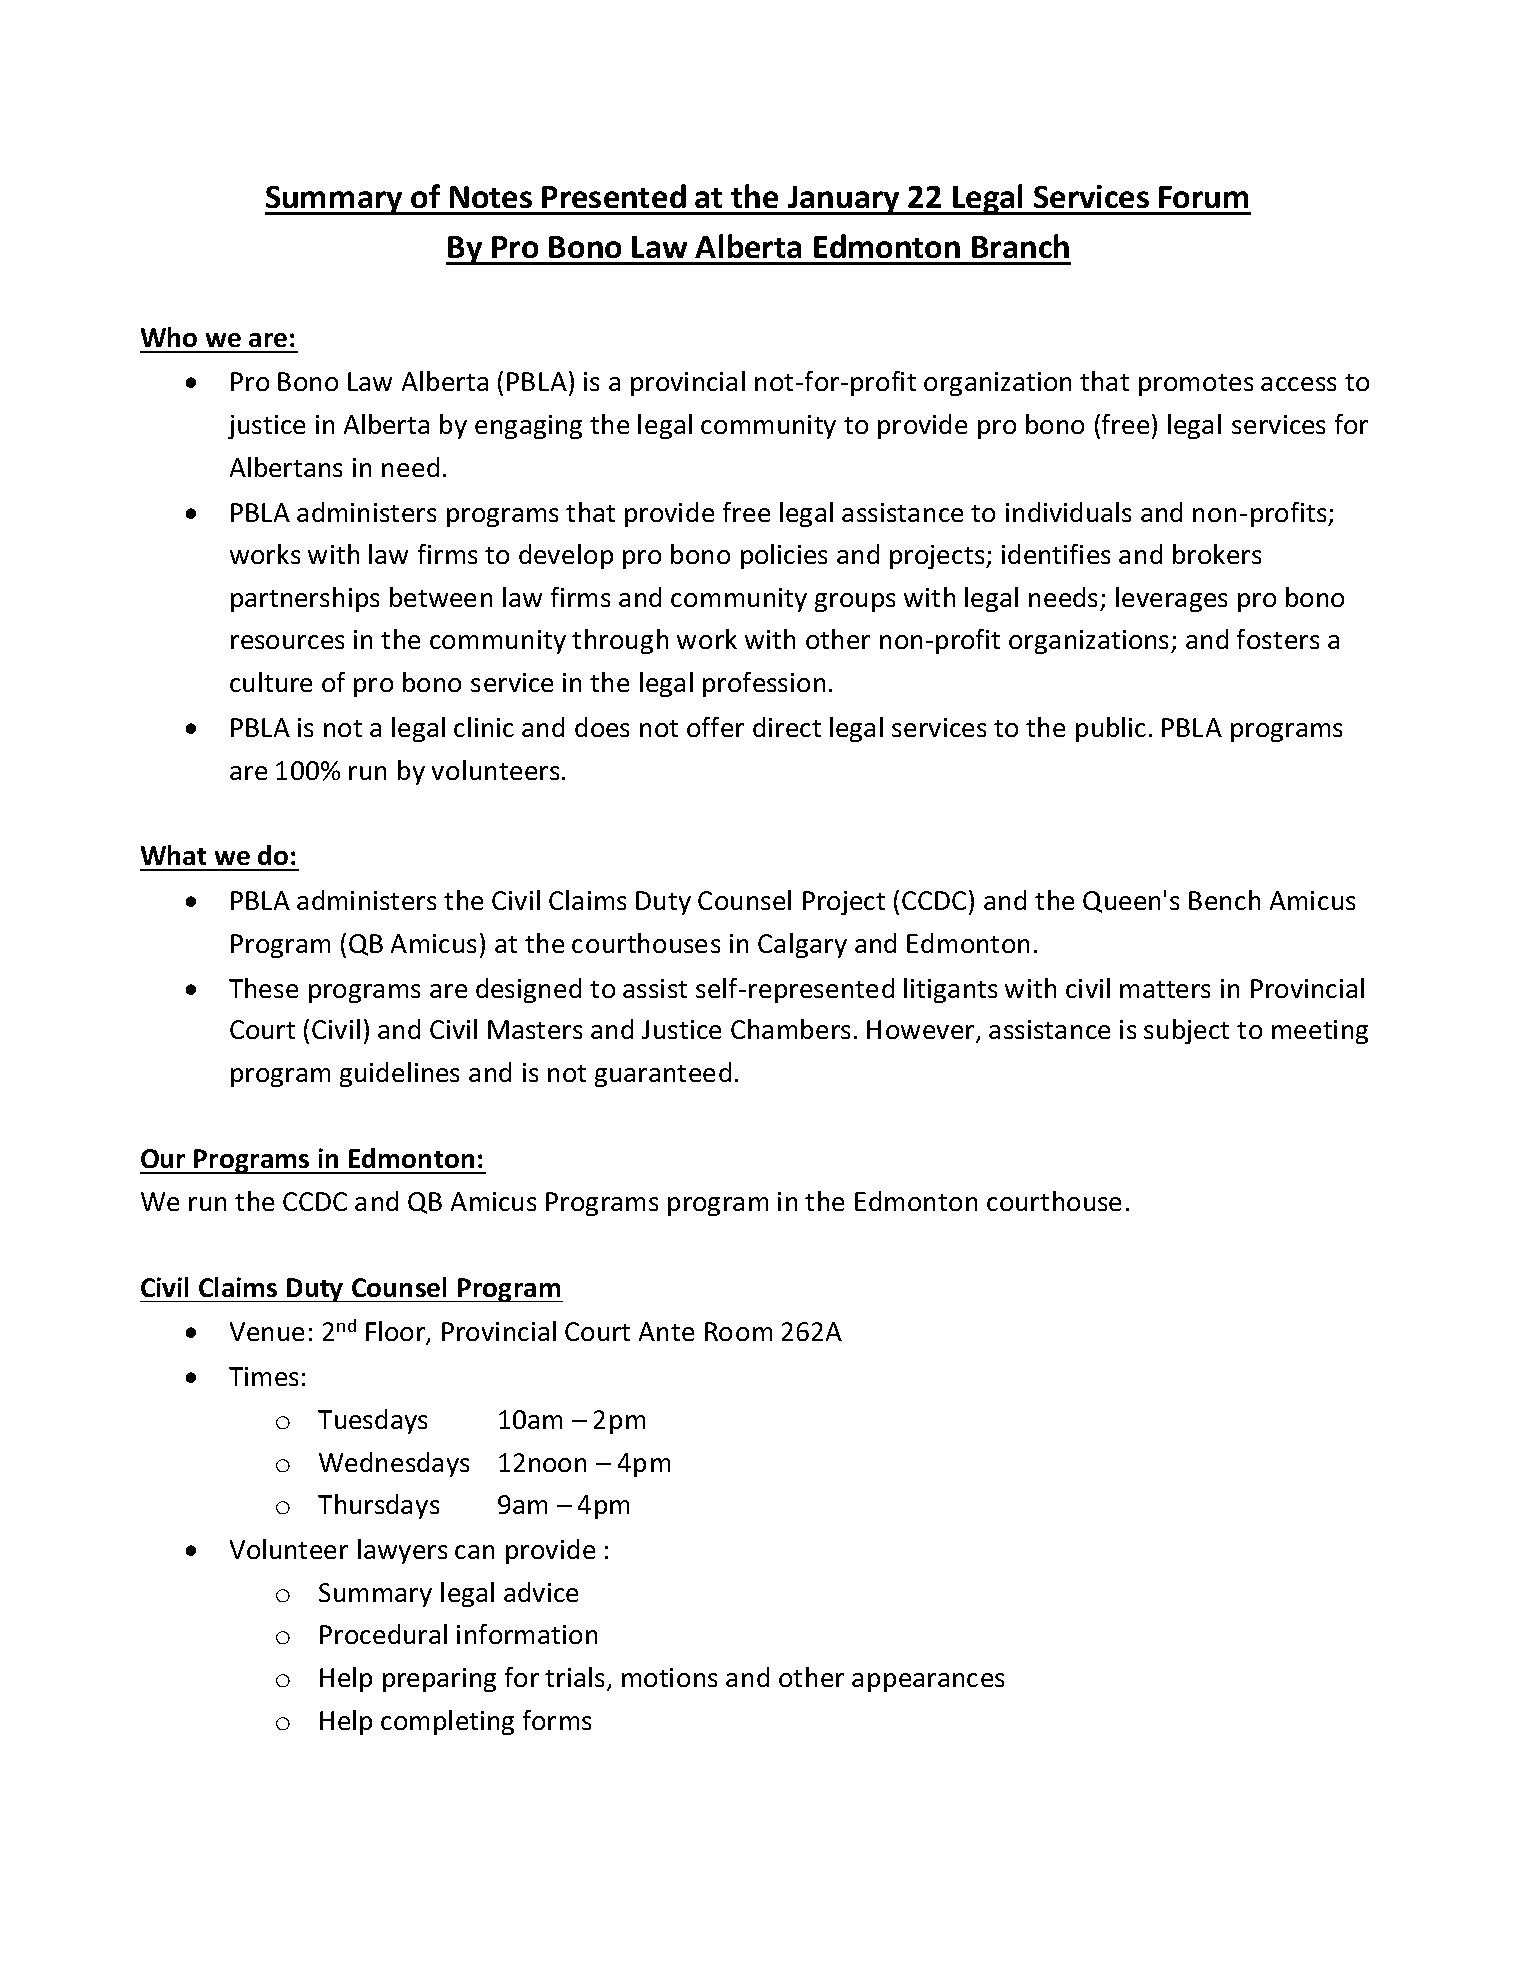 The image size is (1517, 1963). I want to click on Room, so click(738, 1331).
